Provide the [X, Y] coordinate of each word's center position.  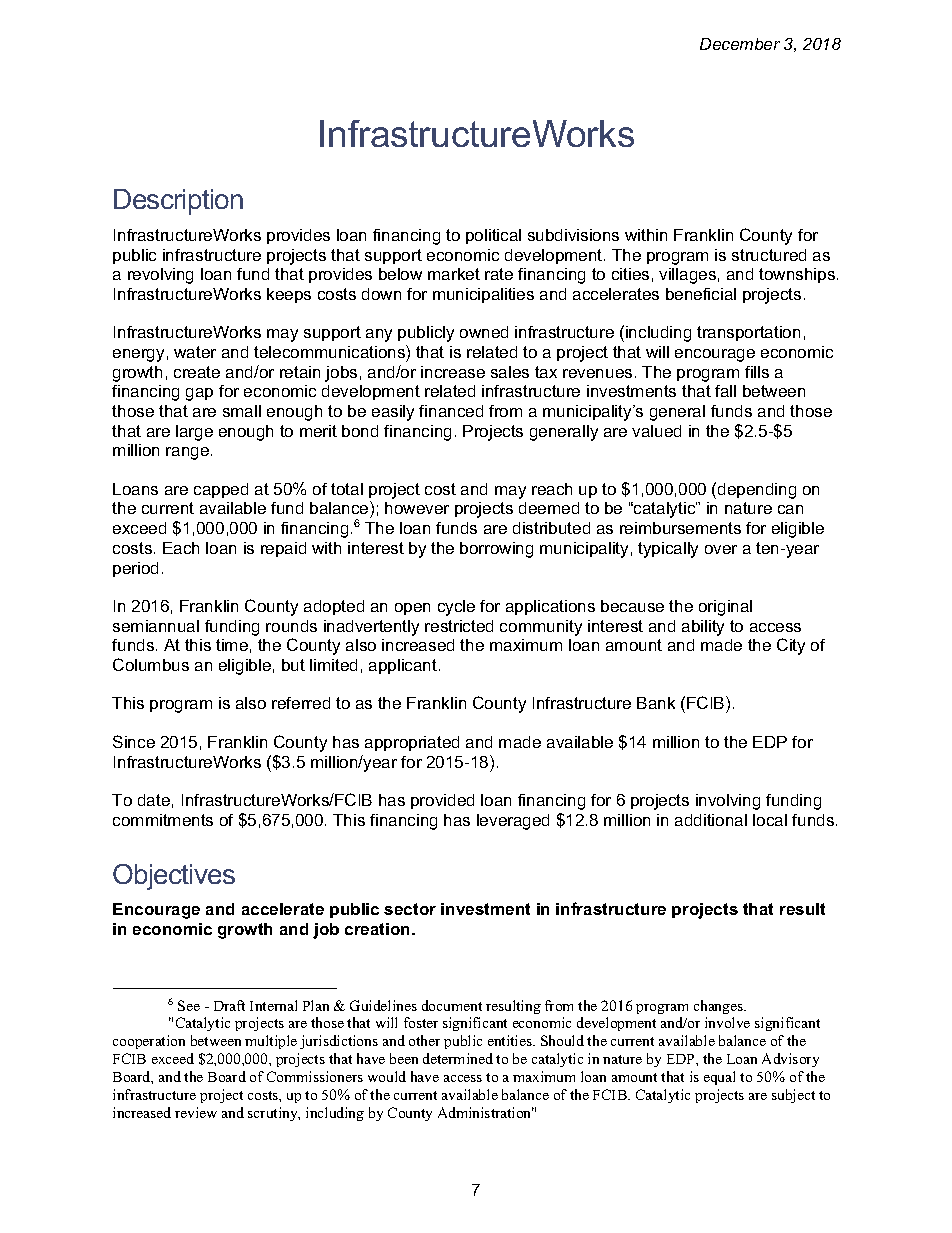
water [195, 352]
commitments [163, 820]
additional [711, 820]
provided [442, 801]
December [740, 44]
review [196, 1112]
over [721, 549]
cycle [456, 608]
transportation [748, 333]
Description [178, 202]
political [493, 236]
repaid [283, 549]
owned [484, 332]
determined [458, 1058]
